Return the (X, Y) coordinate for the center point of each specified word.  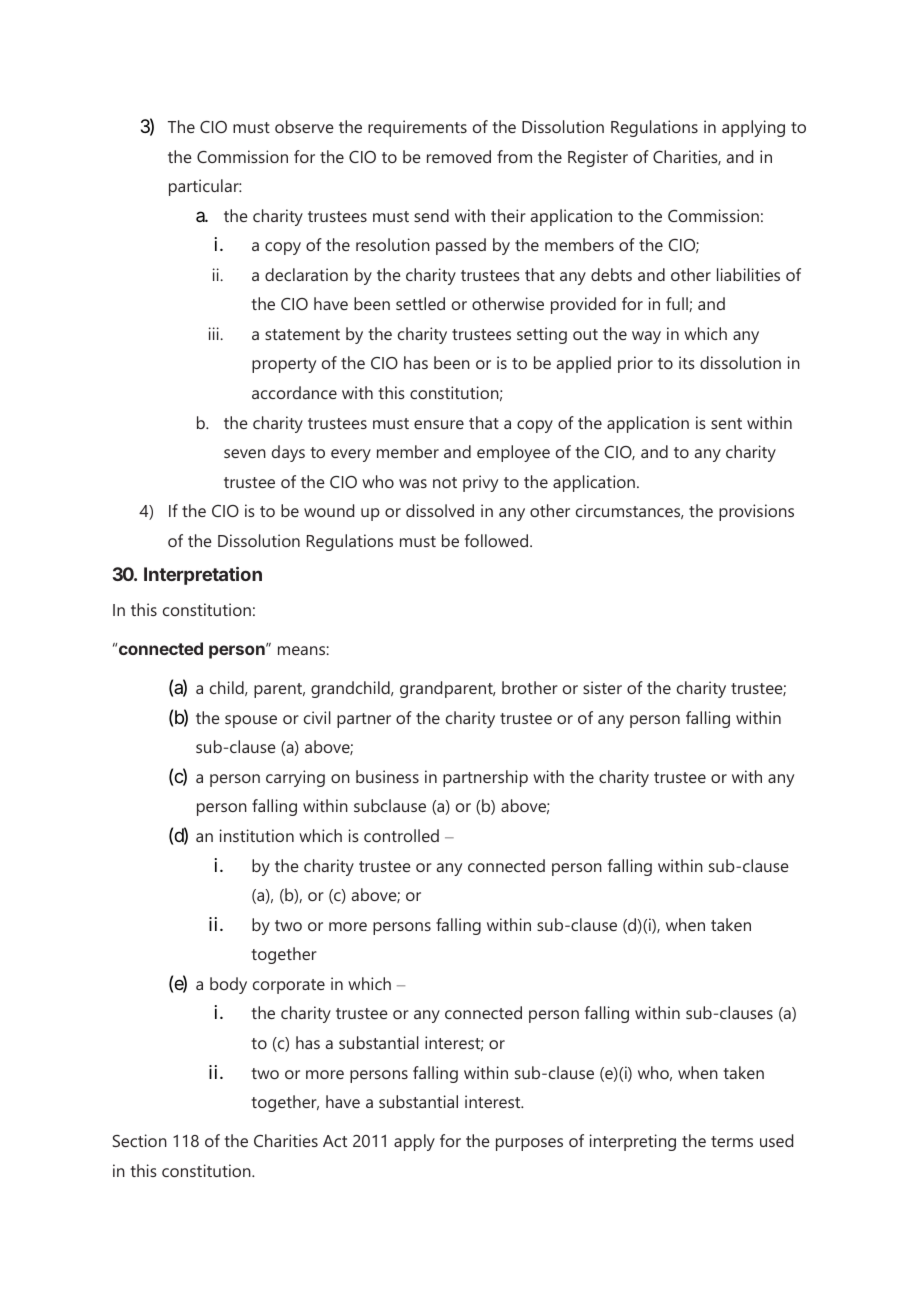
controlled (401, 835)
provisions (756, 512)
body (228, 985)
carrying (295, 778)
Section (139, 1140)
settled (420, 303)
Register (598, 158)
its (687, 362)
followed (496, 540)
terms (732, 1141)
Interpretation (203, 576)
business (387, 776)
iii (215, 333)
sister (602, 687)
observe (304, 126)
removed (459, 156)
